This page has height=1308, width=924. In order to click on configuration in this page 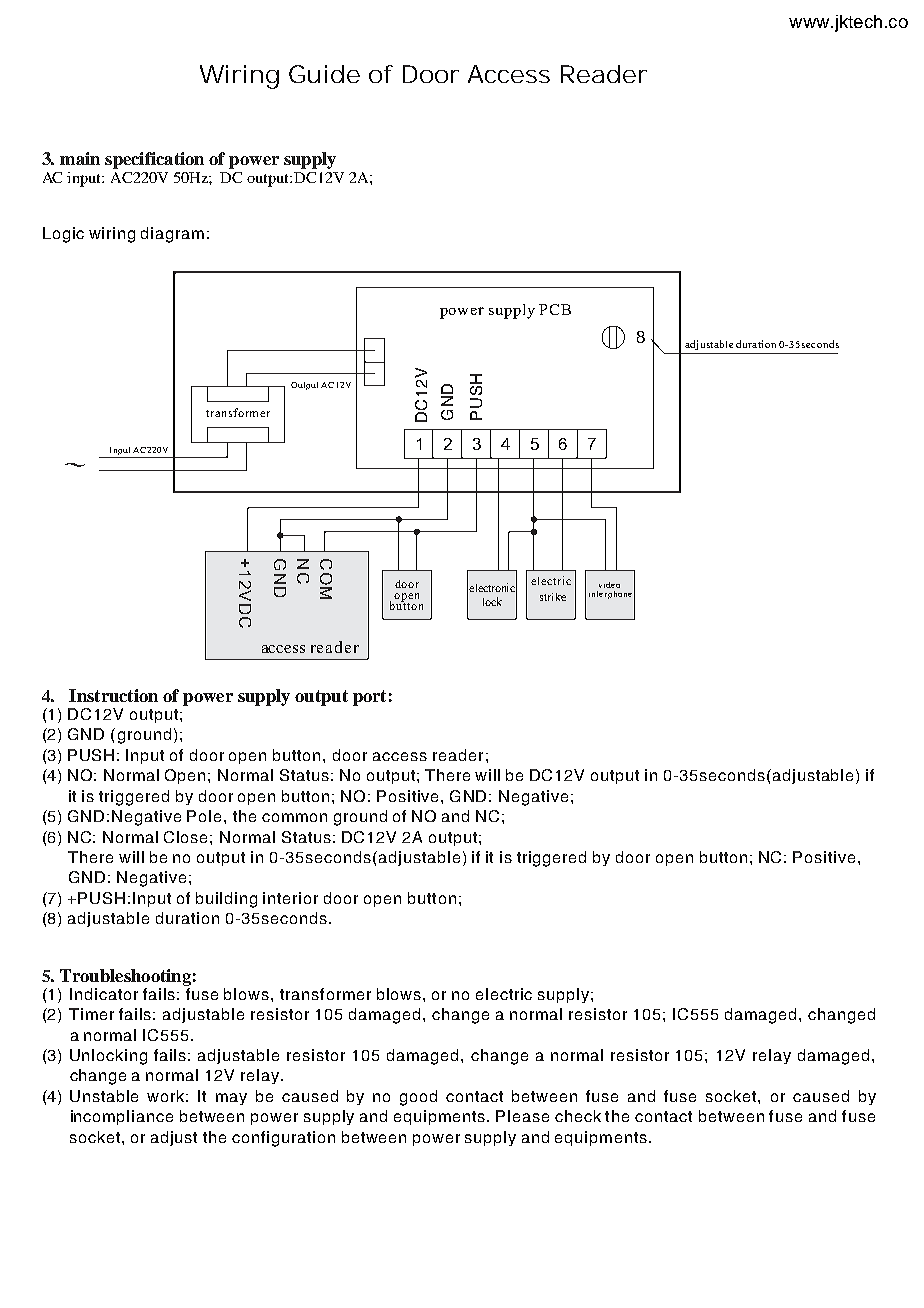, I will do `click(283, 1139)`.
